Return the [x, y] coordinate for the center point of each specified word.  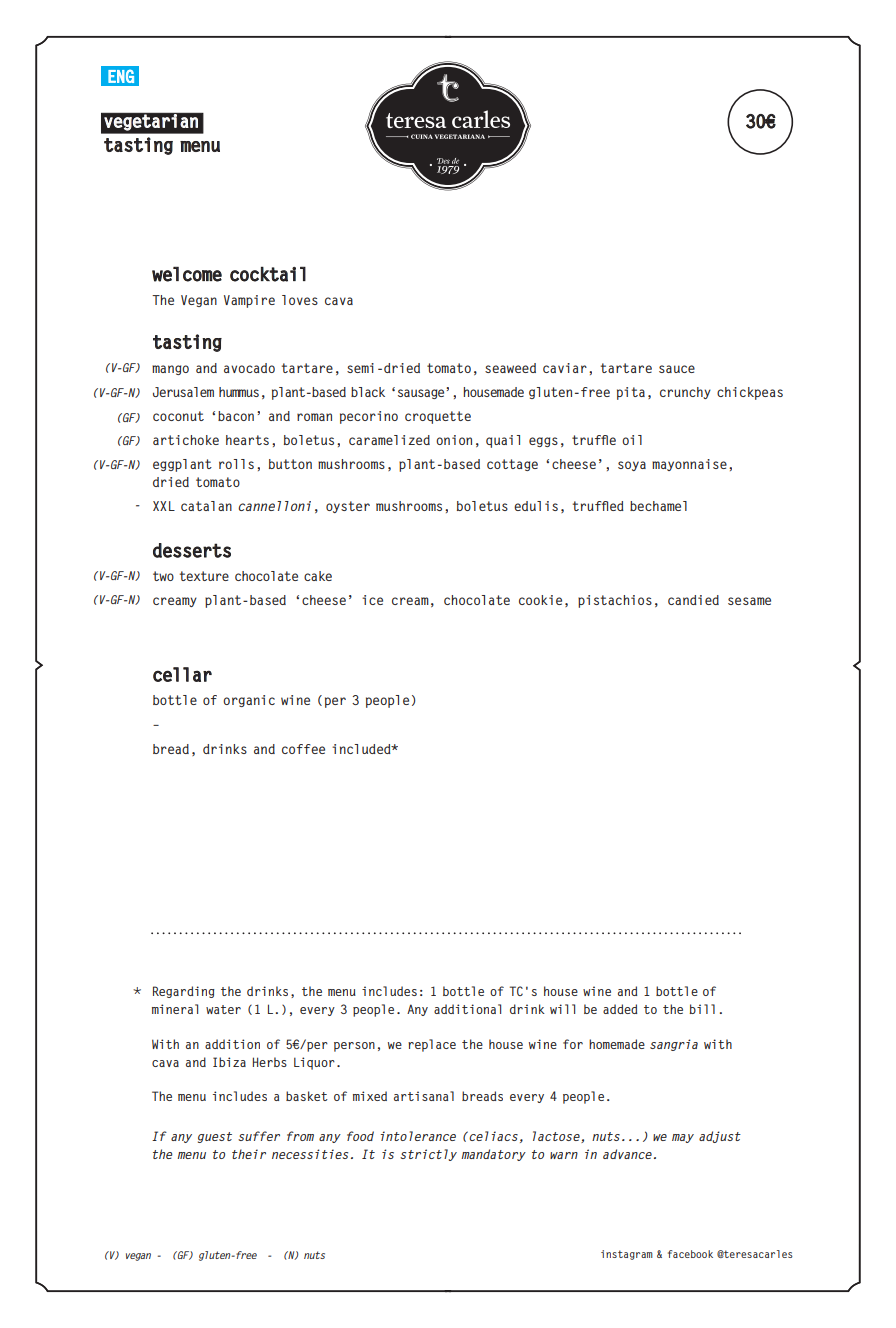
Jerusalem [183, 392]
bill [702, 1009]
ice [372, 600]
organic [249, 701]
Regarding [184, 992]
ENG [121, 76]
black [368, 392]
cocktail [268, 274]
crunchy [685, 393]
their [249, 1154]
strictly [428, 1155]
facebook [690, 1254]
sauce [677, 369]
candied [693, 600]
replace [432, 1045]
